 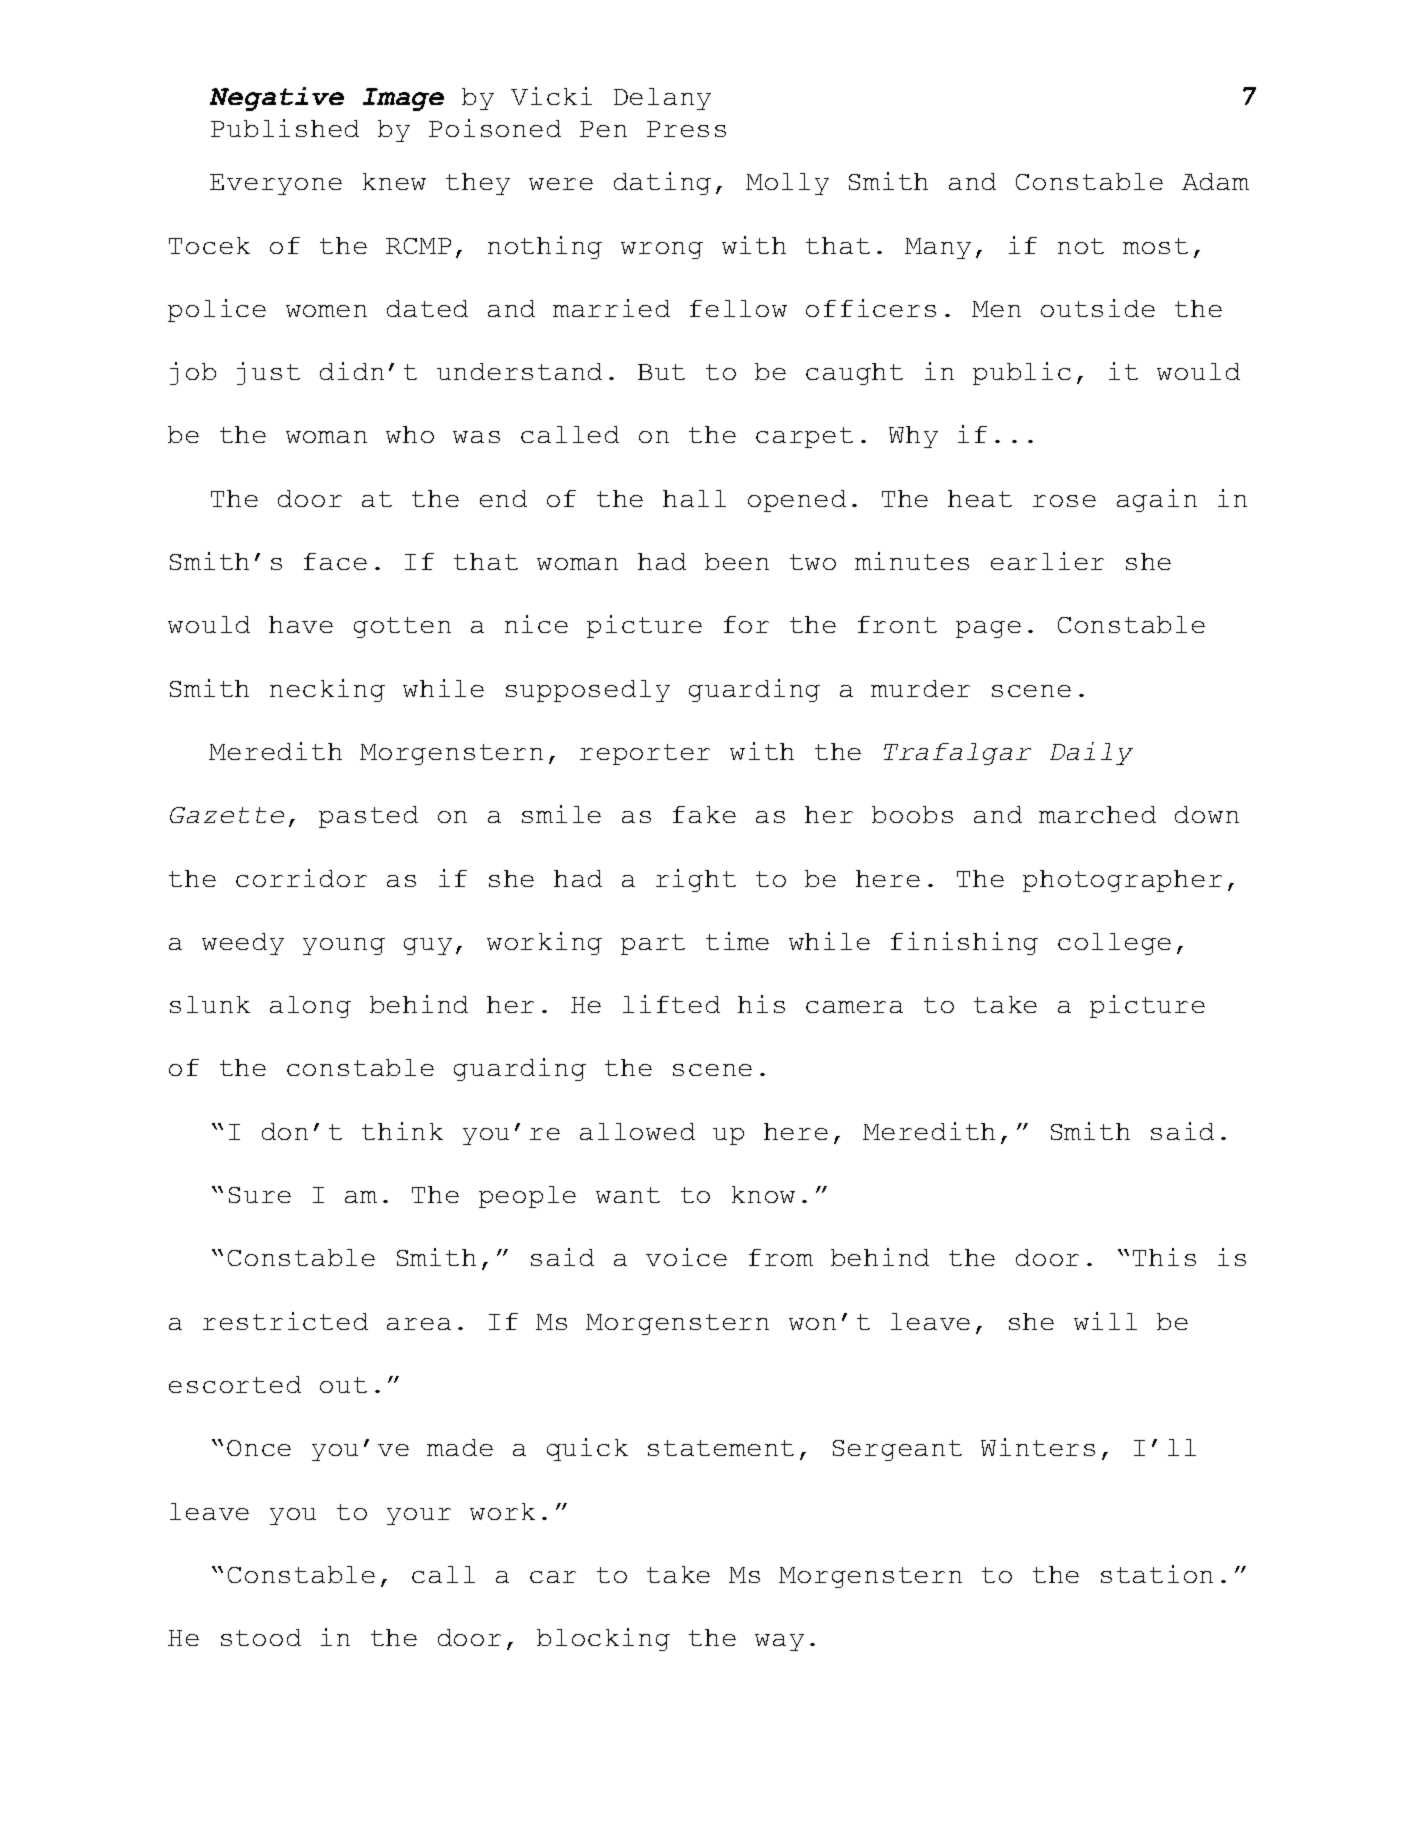 I want to click on just, so click(x=268, y=373).
